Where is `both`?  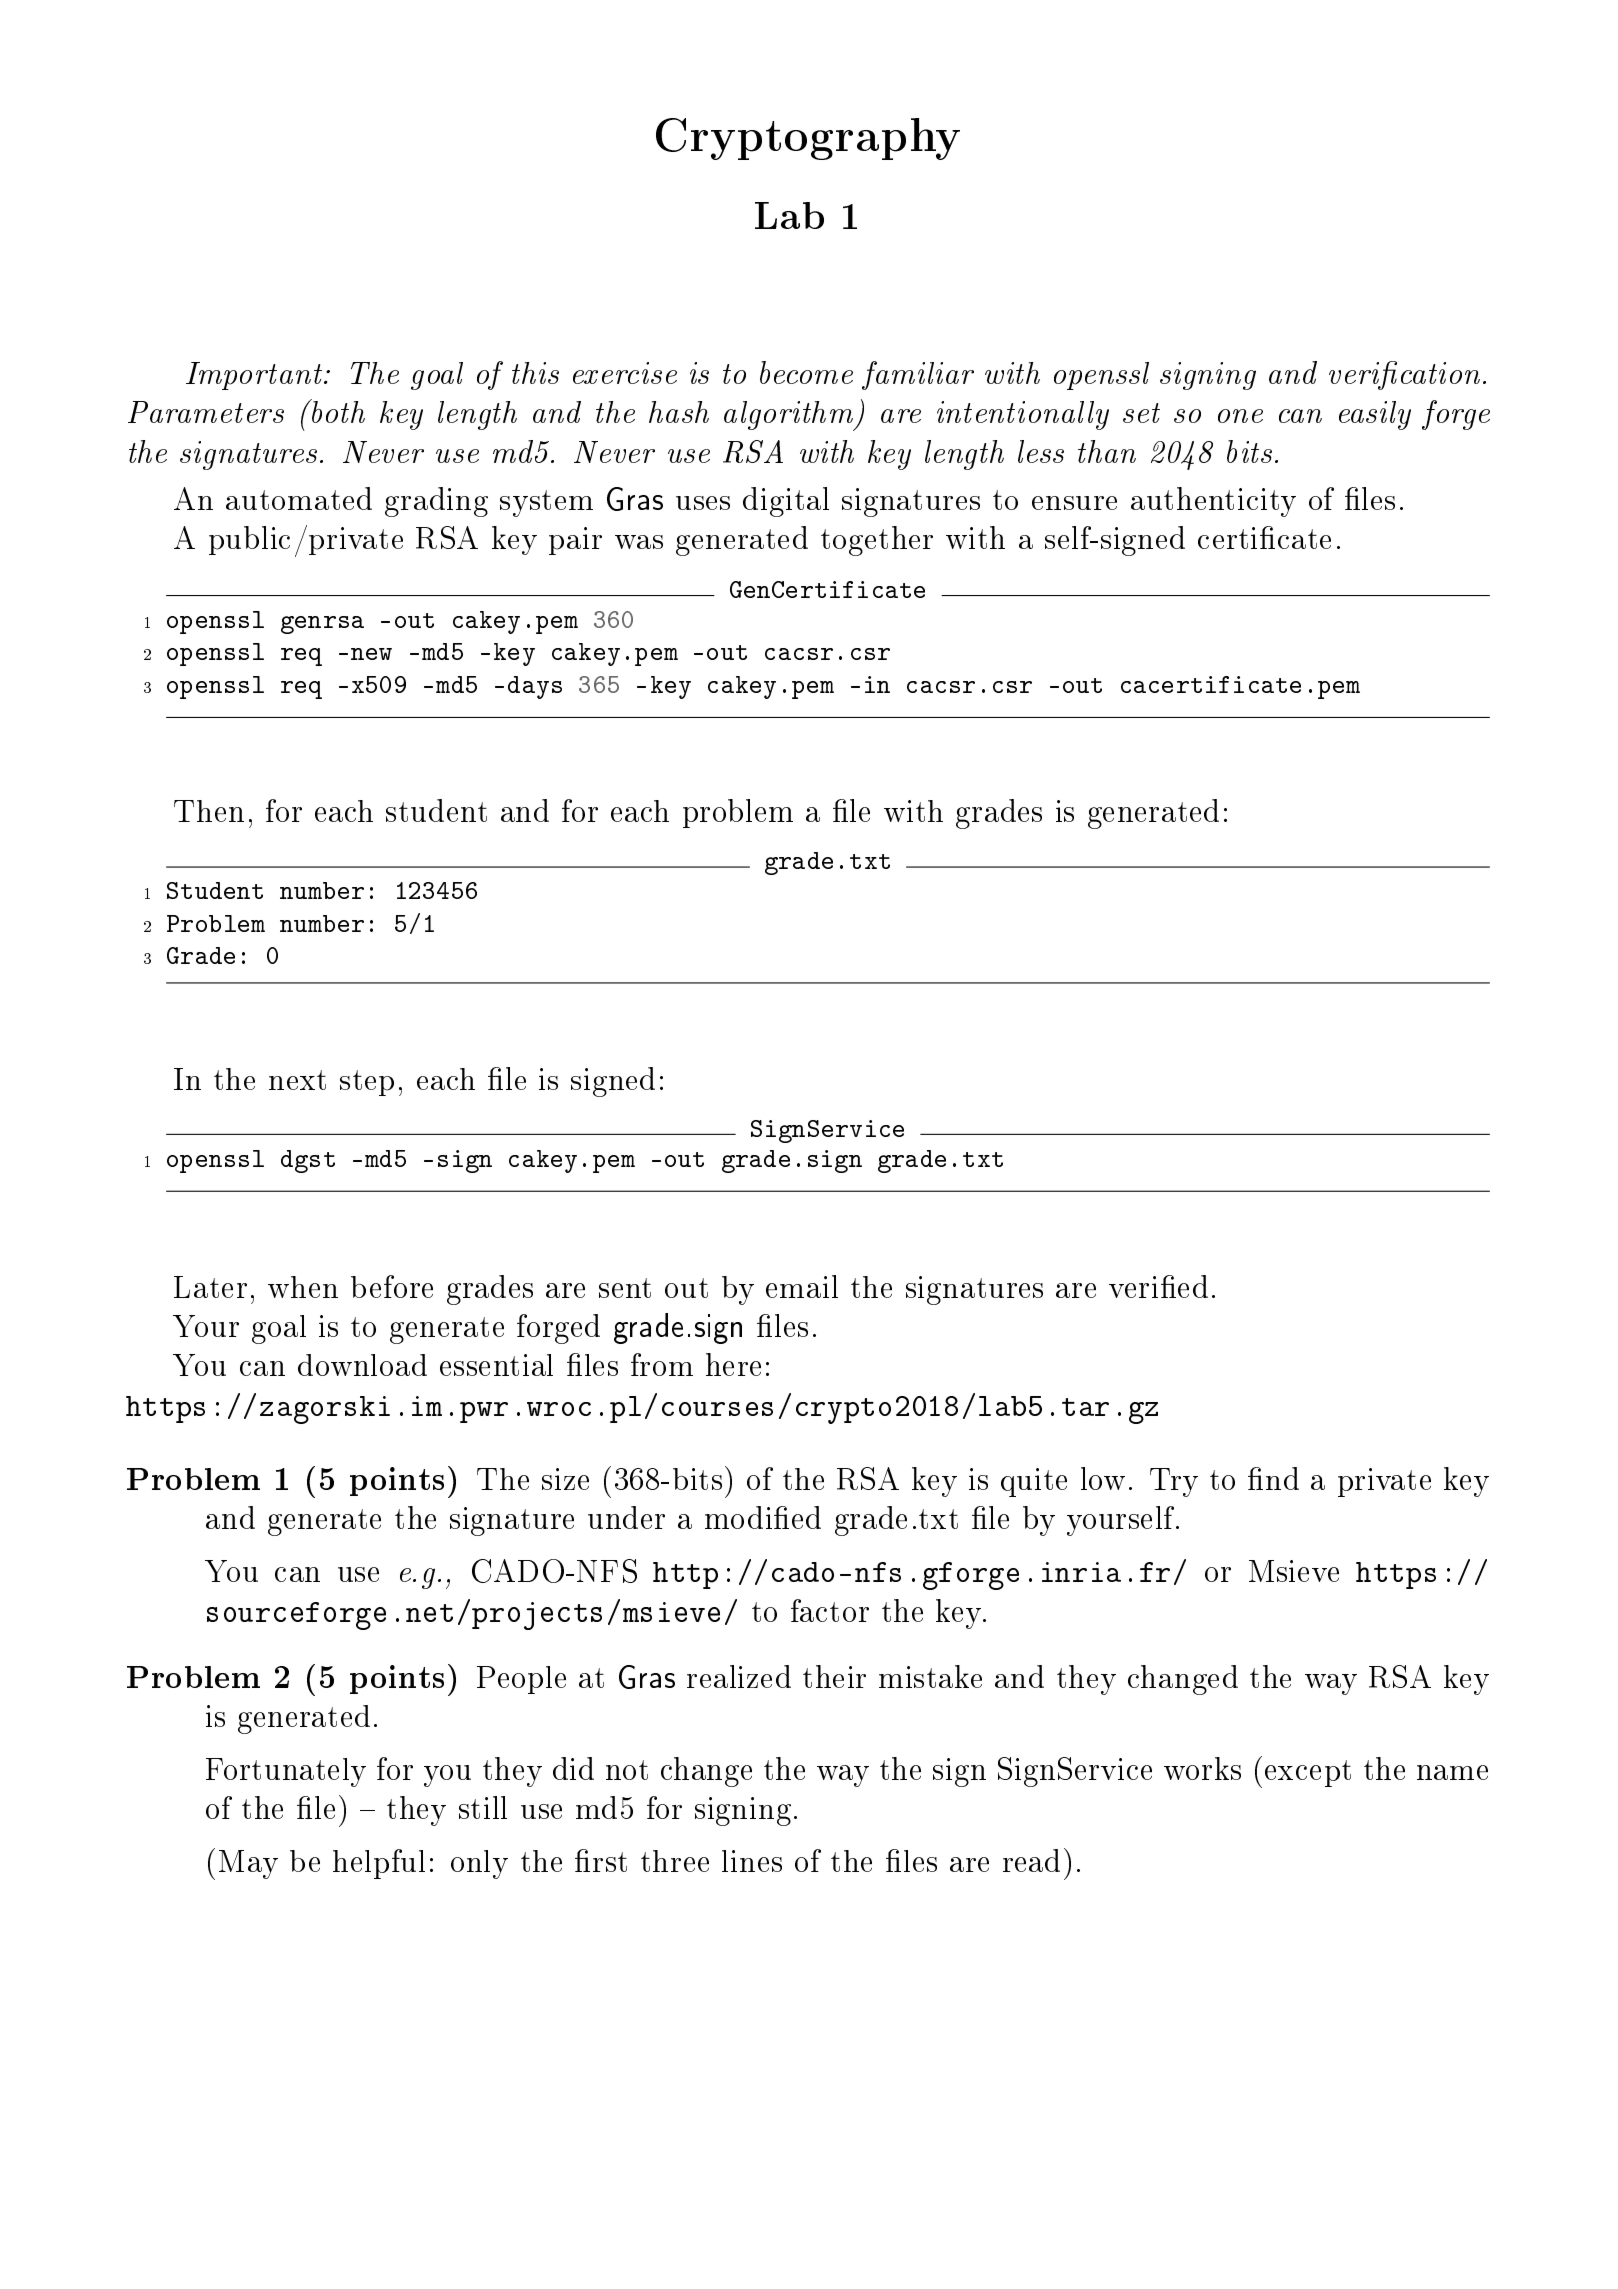 both is located at coordinates (337, 411).
